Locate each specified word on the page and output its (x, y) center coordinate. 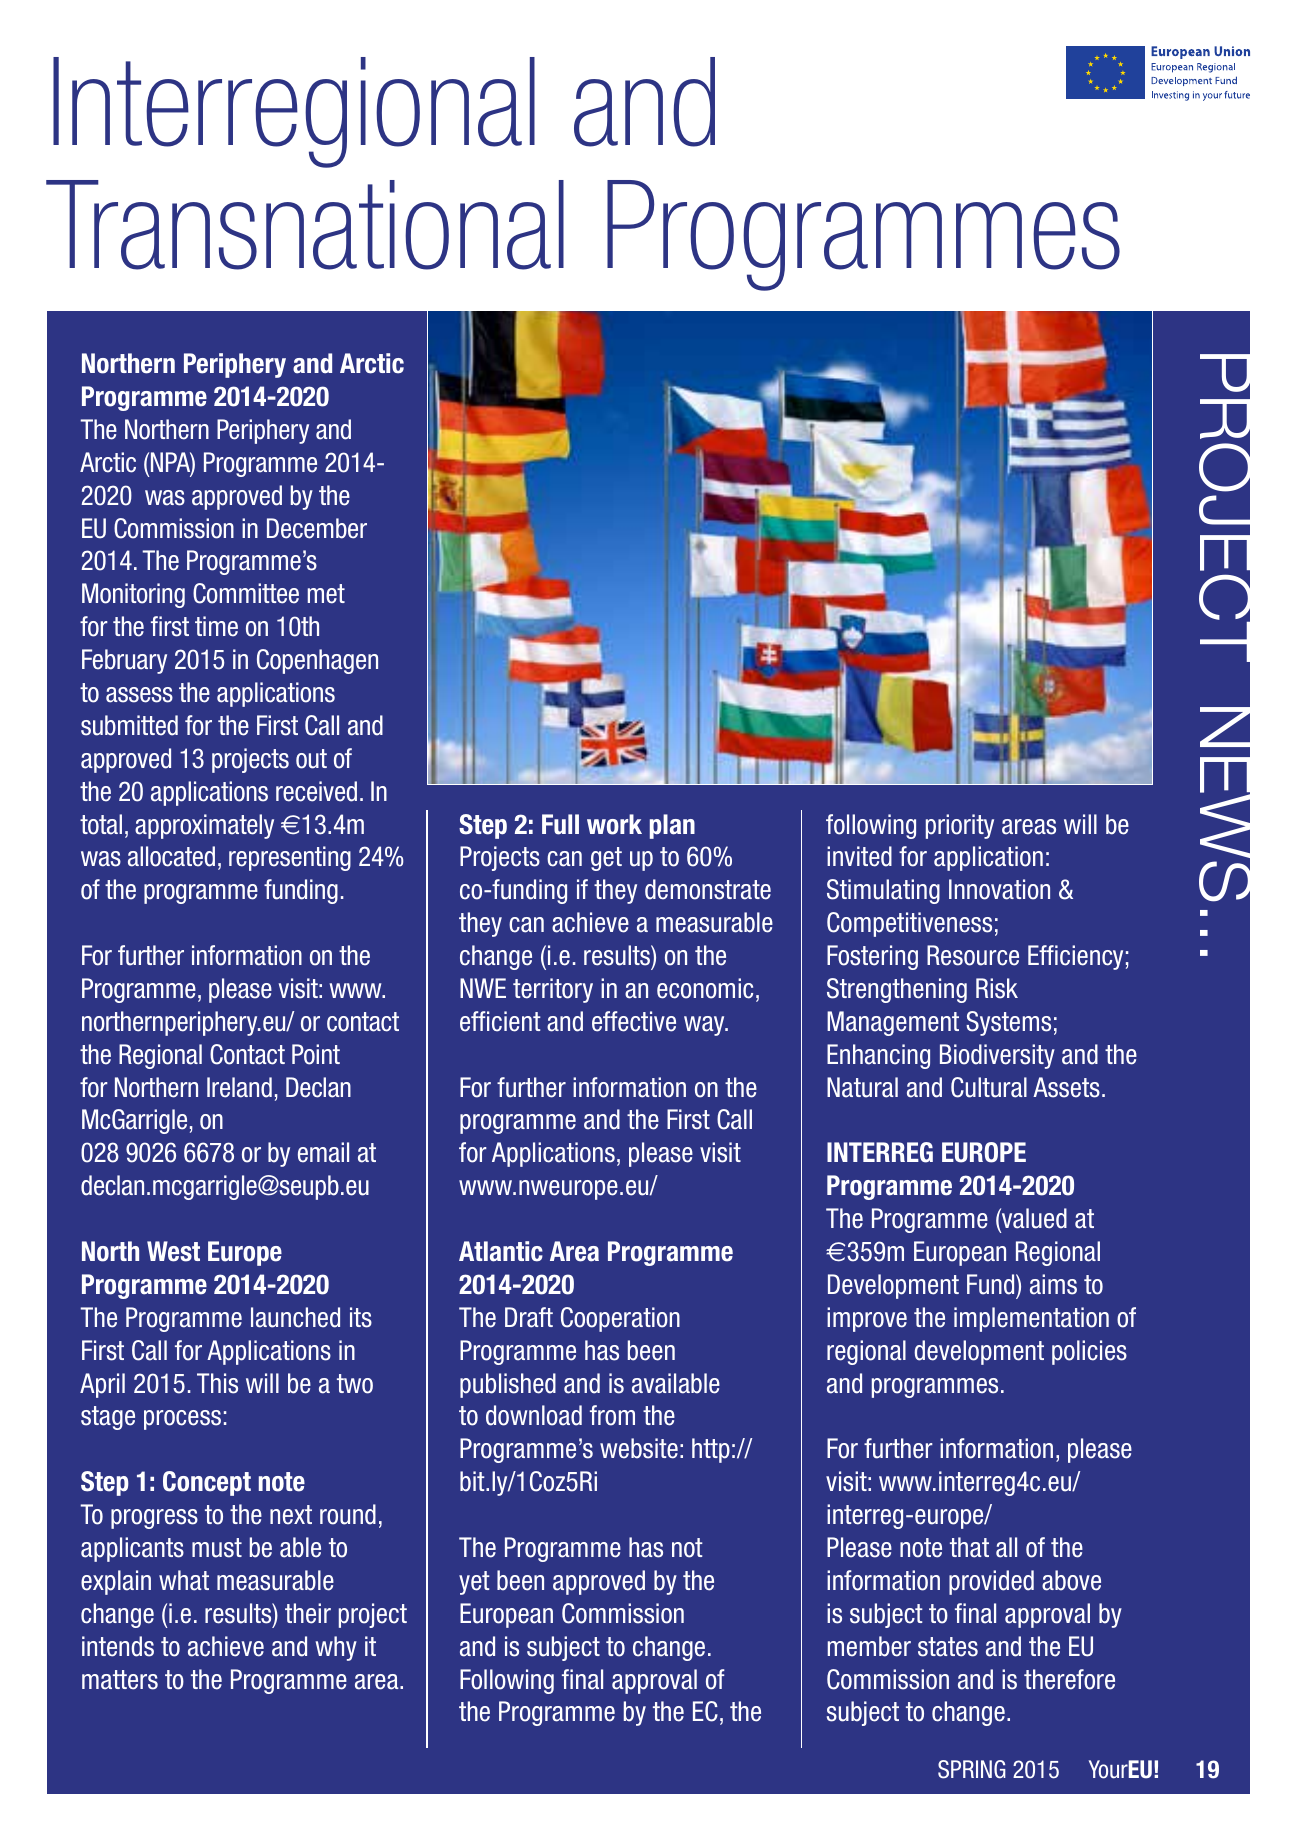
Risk (997, 988)
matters (120, 1680)
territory (553, 990)
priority (960, 826)
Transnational (305, 225)
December (317, 528)
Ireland (239, 1087)
